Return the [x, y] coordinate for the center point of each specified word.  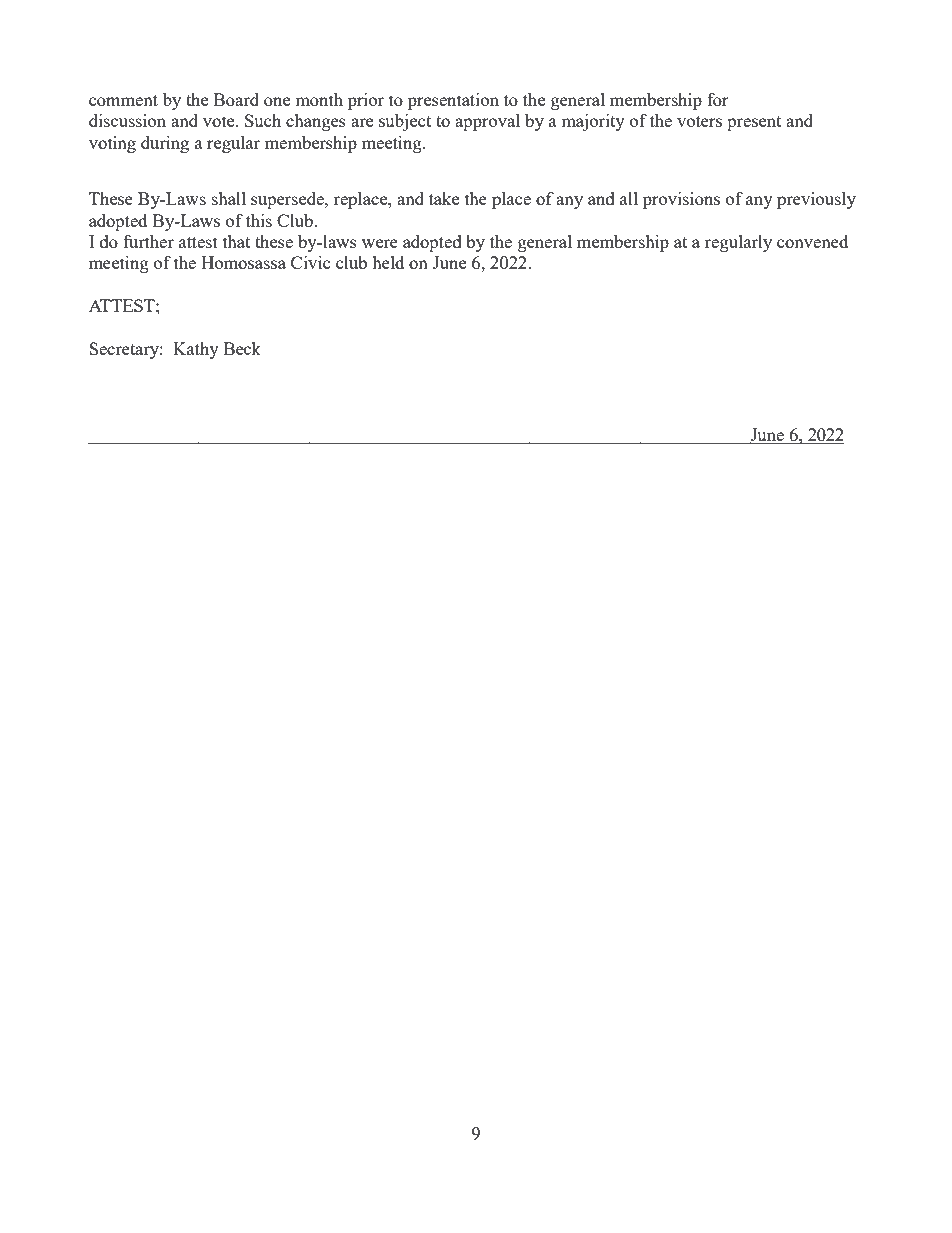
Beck [242, 348]
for [718, 99]
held [388, 262]
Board [236, 99]
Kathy [196, 350]
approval [487, 122]
